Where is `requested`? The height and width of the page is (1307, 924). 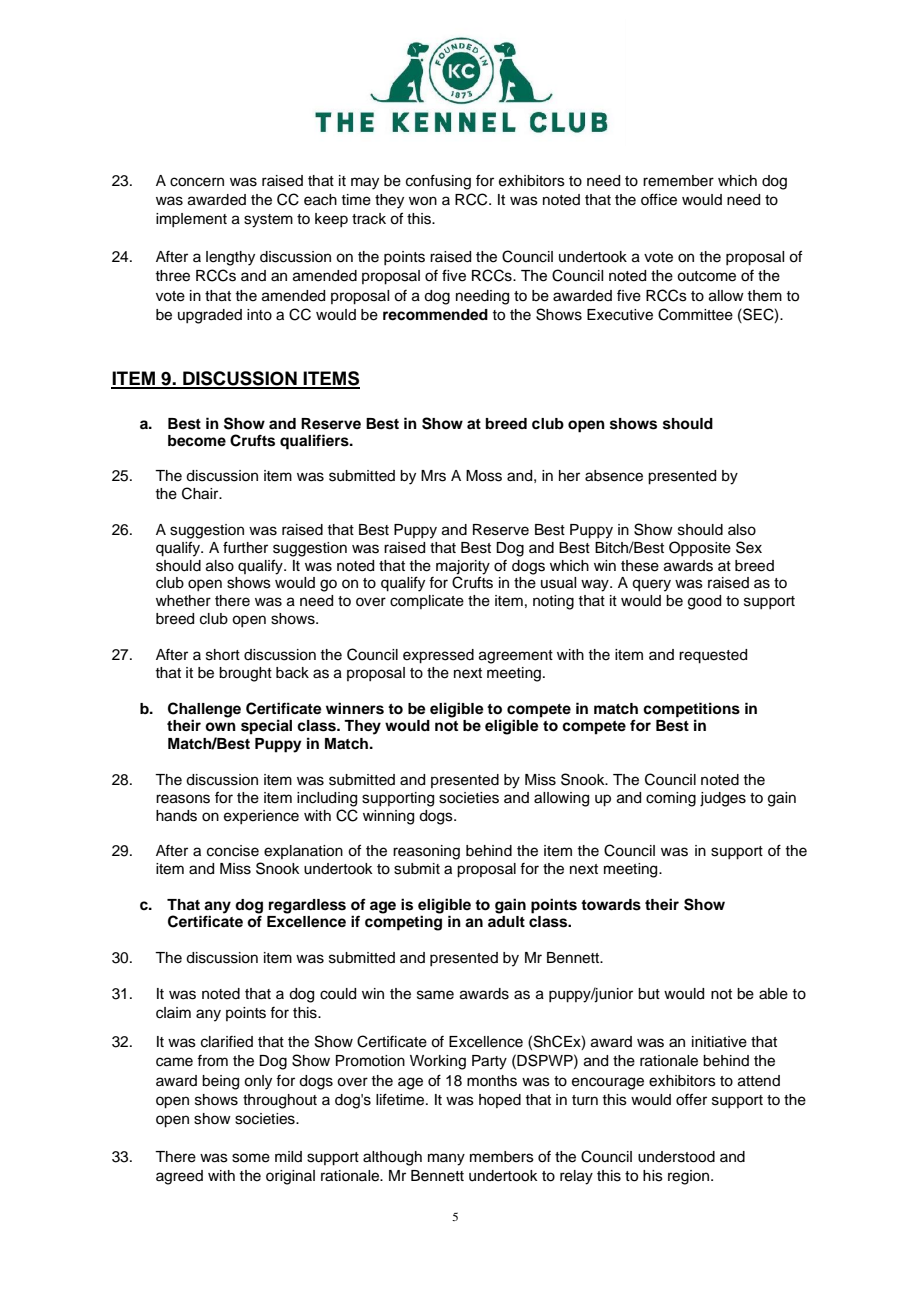 requested is located at coordinates (713, 656).
